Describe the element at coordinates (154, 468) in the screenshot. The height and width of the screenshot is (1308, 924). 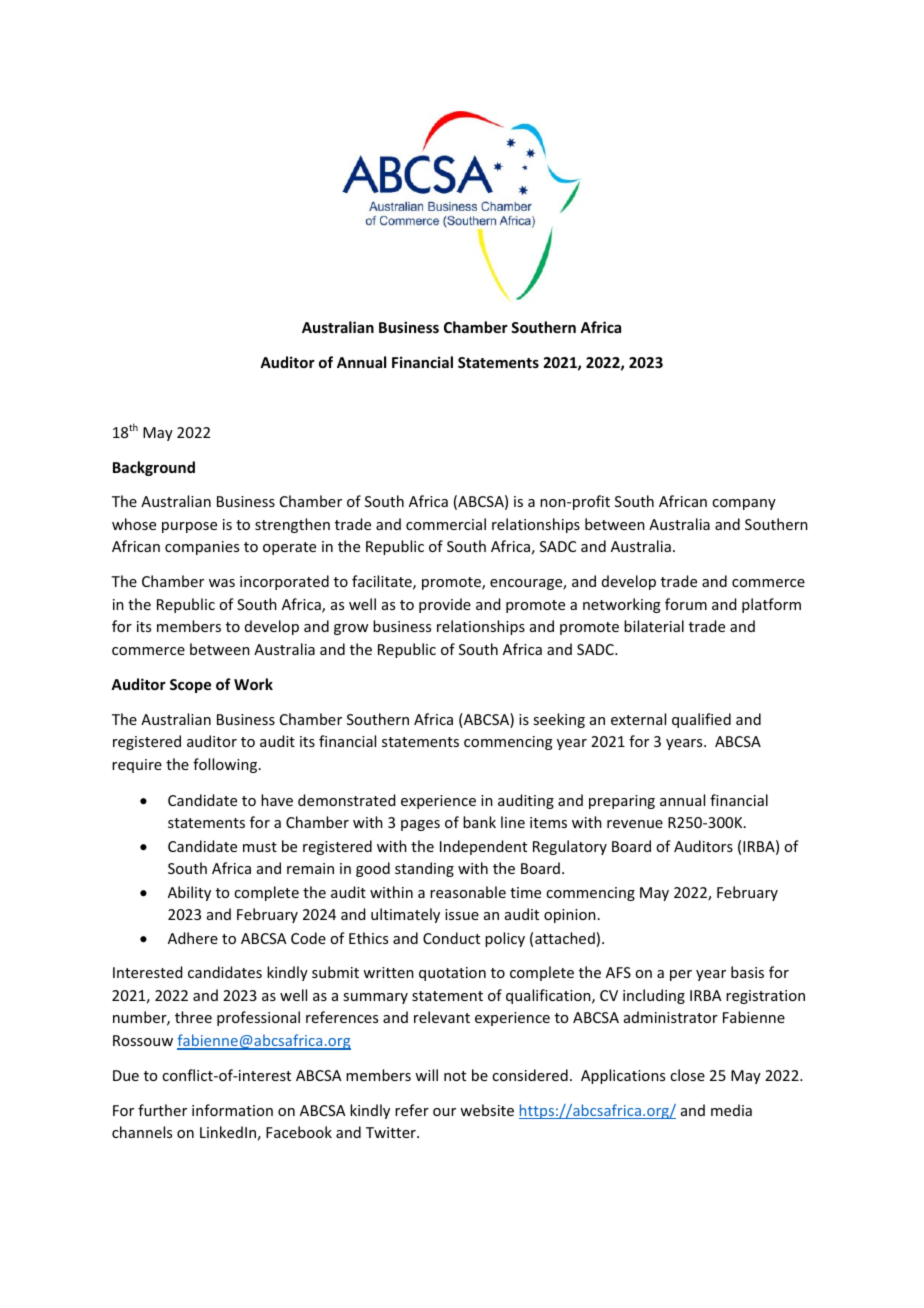
I see `Background` at that location.
